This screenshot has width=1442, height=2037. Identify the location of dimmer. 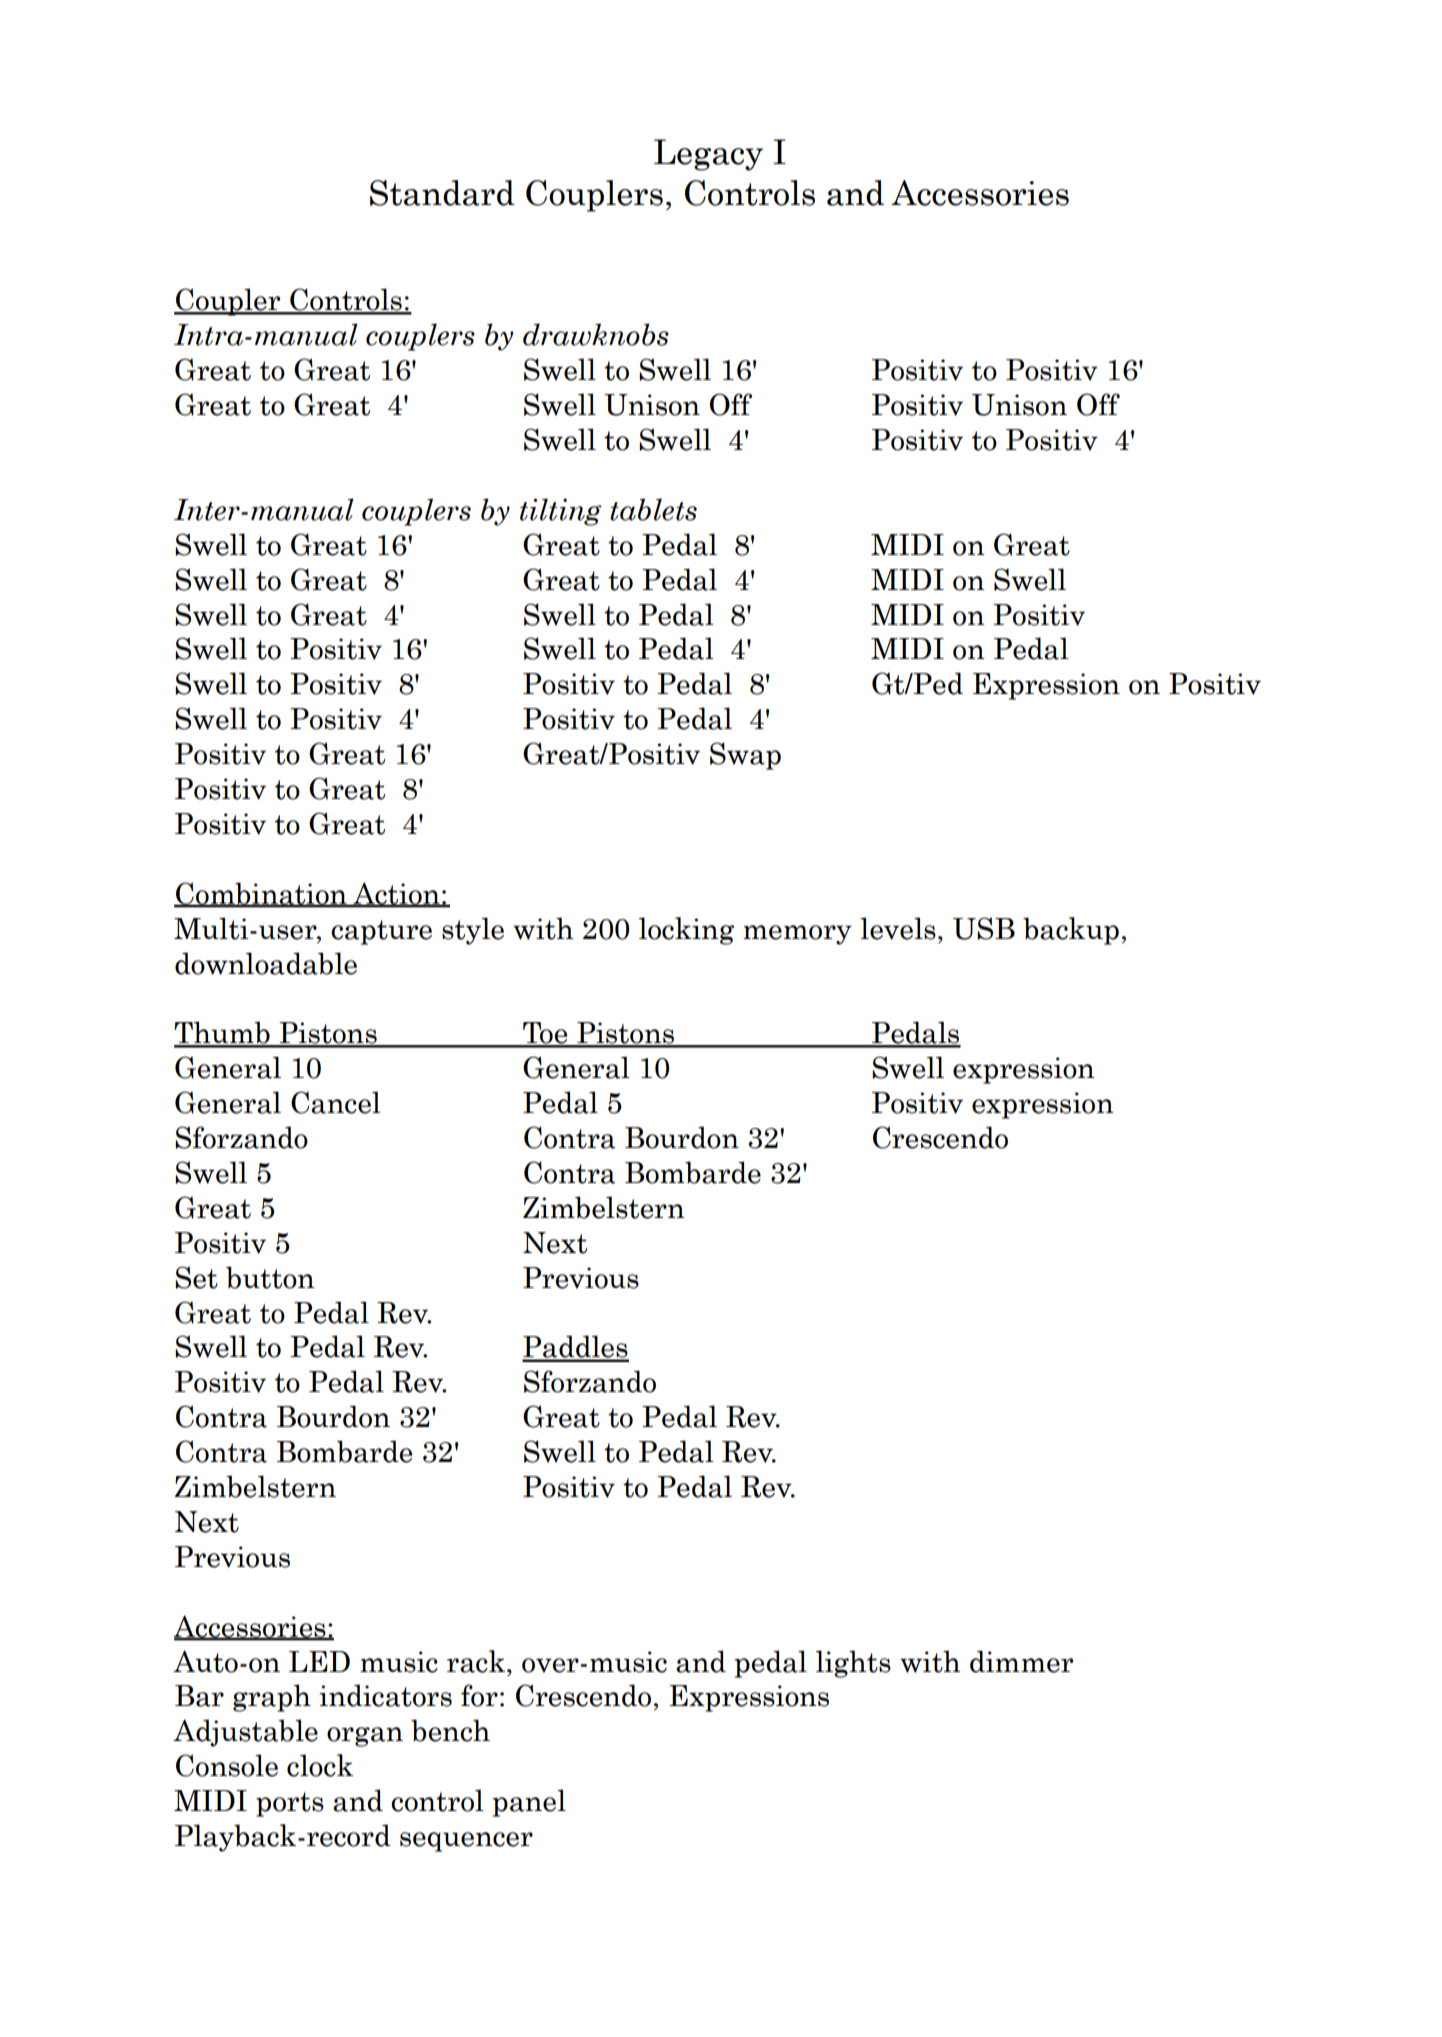
(1021, 1661).
